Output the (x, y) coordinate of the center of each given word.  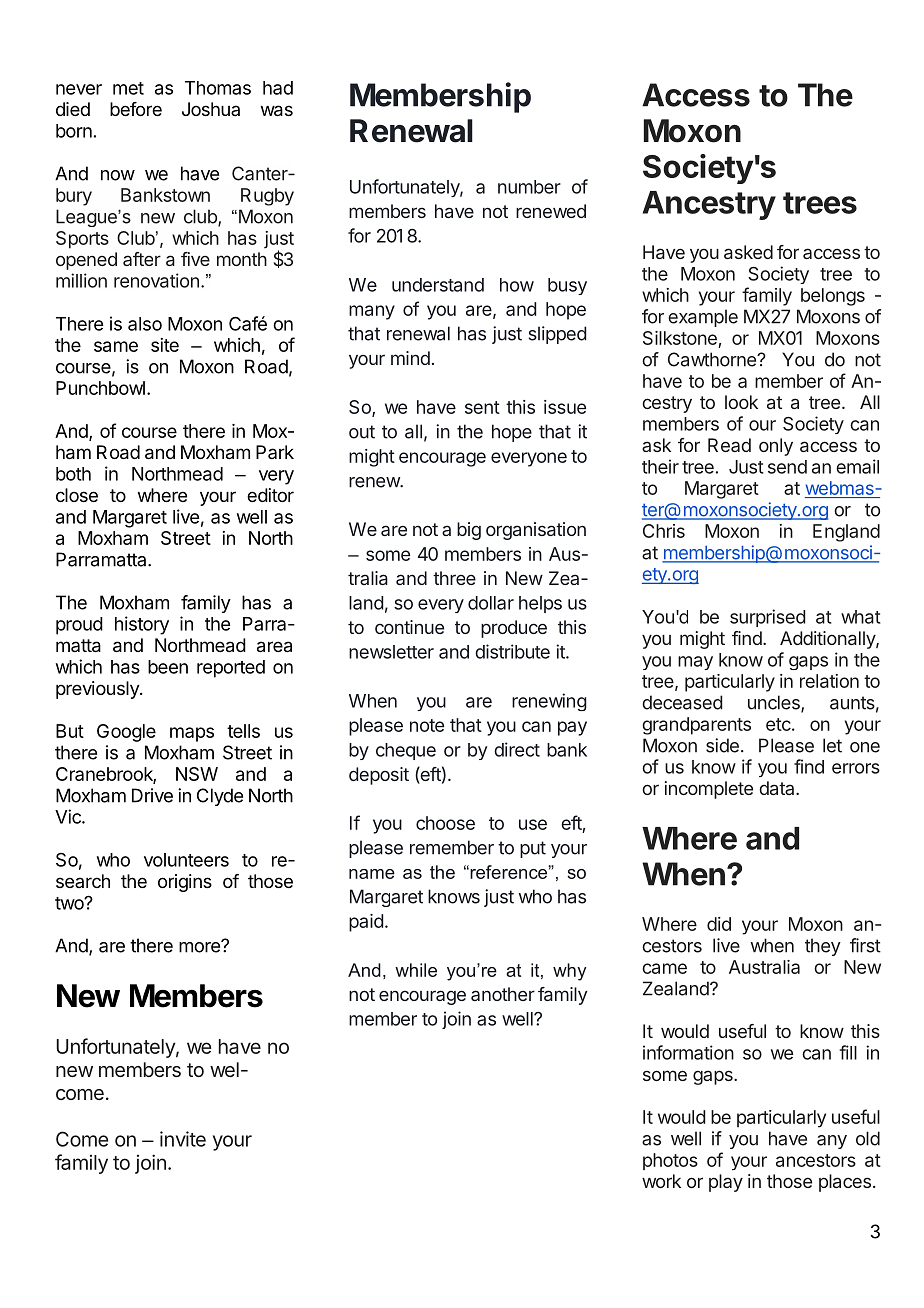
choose (445, 823)
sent (482, 407)
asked (748, 252)
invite (183, 1139)
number (529, 187)
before (136, 109)
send (787, 467)
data (778, 788)
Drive (152, 795)
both (73, 474)
